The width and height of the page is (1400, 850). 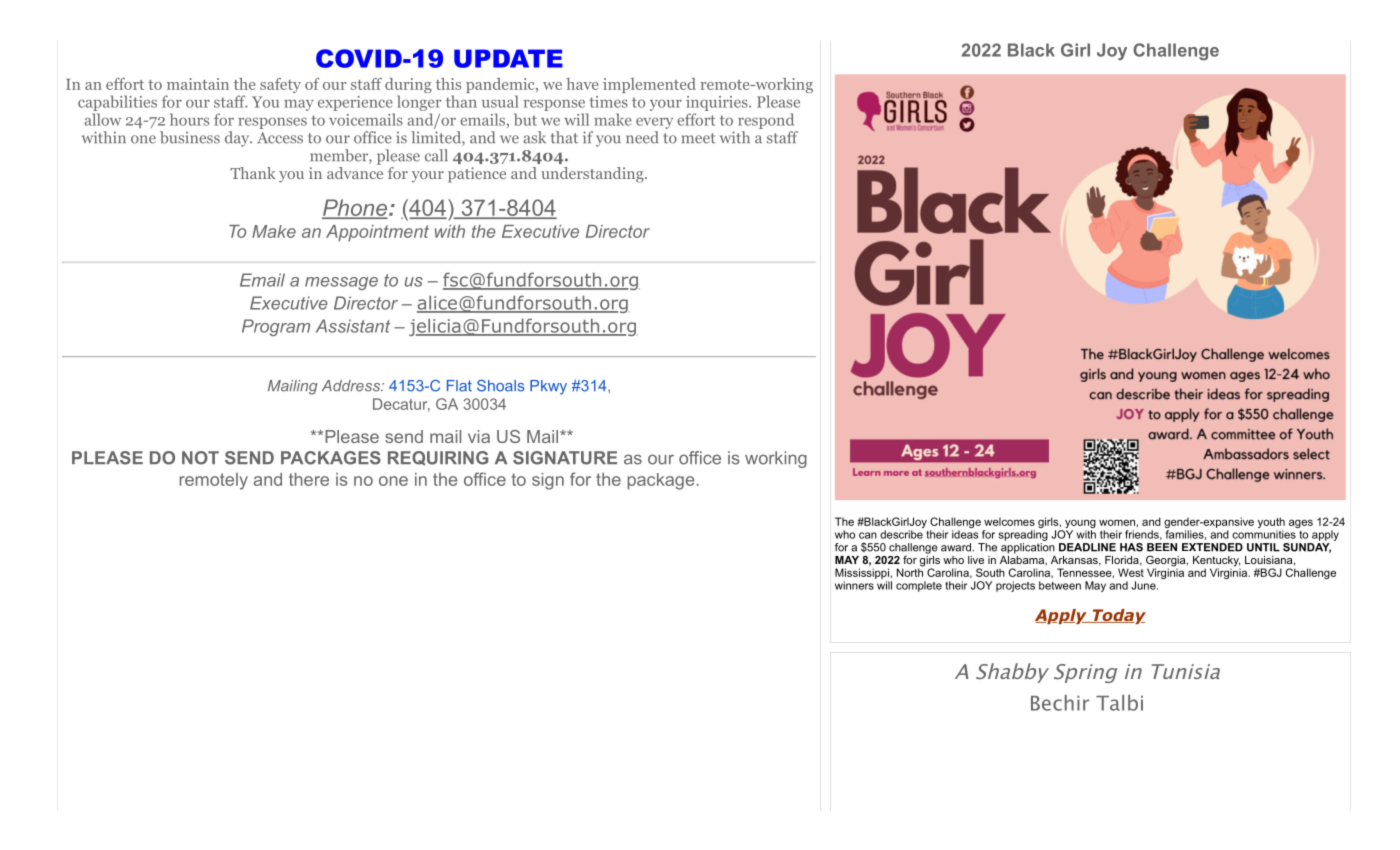 What do you see at coordinates (280, 85) in the page?
I see `safety` at bounding box center [280, 85].
